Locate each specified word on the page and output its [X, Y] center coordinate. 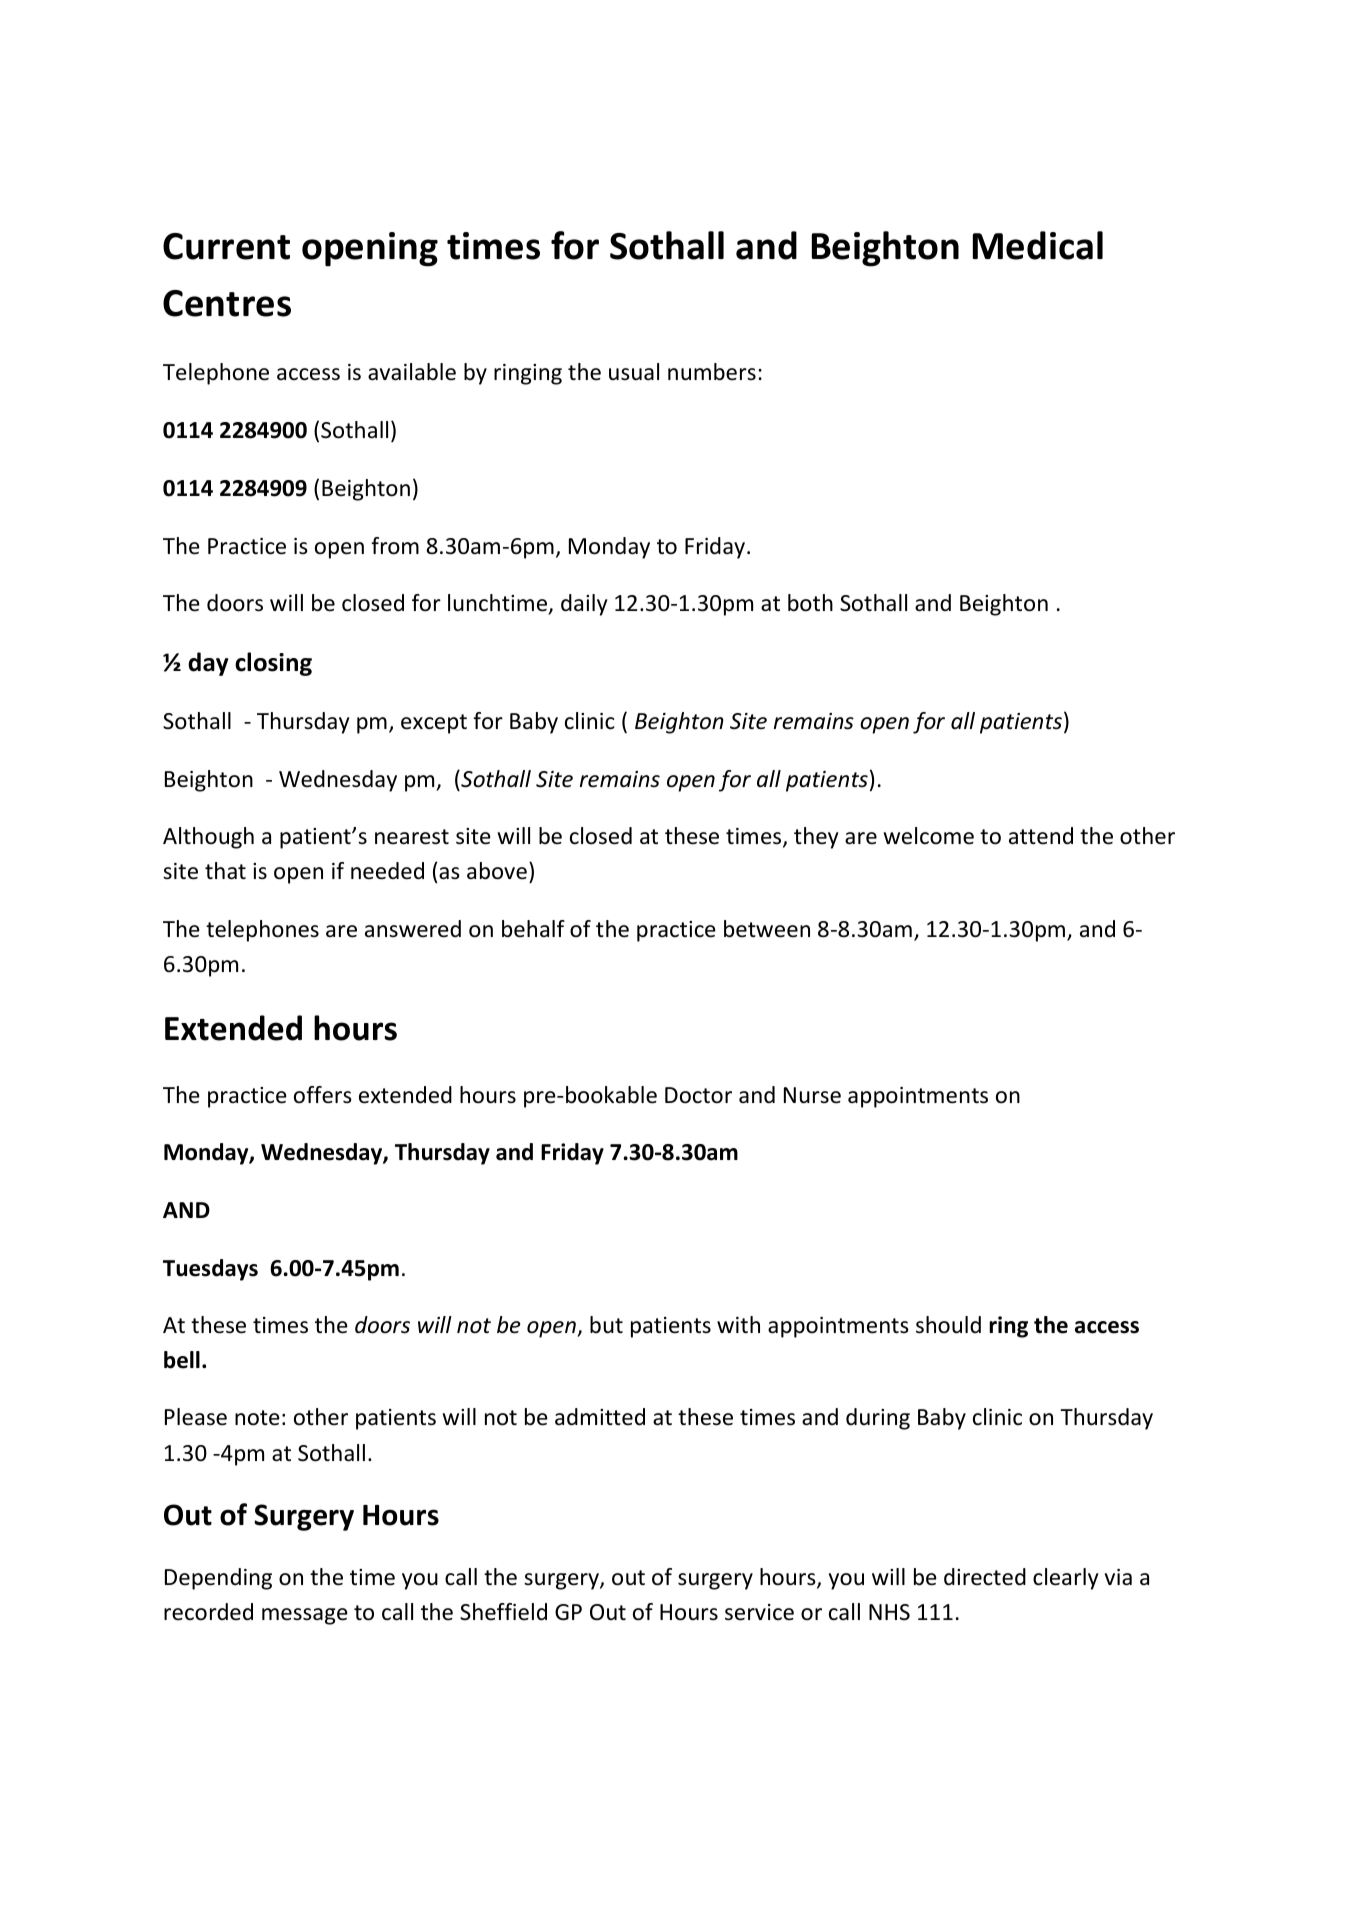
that [225, 871]
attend [1041, 836]
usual [634, 372]
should [948, 1325]
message [305, 1616]
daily [584, 605]
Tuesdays [210, 1270]
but [606, 1325]
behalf [533, 929]
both [810, 603]
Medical [1038, 245]
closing [273, 664]
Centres [227, 303]
